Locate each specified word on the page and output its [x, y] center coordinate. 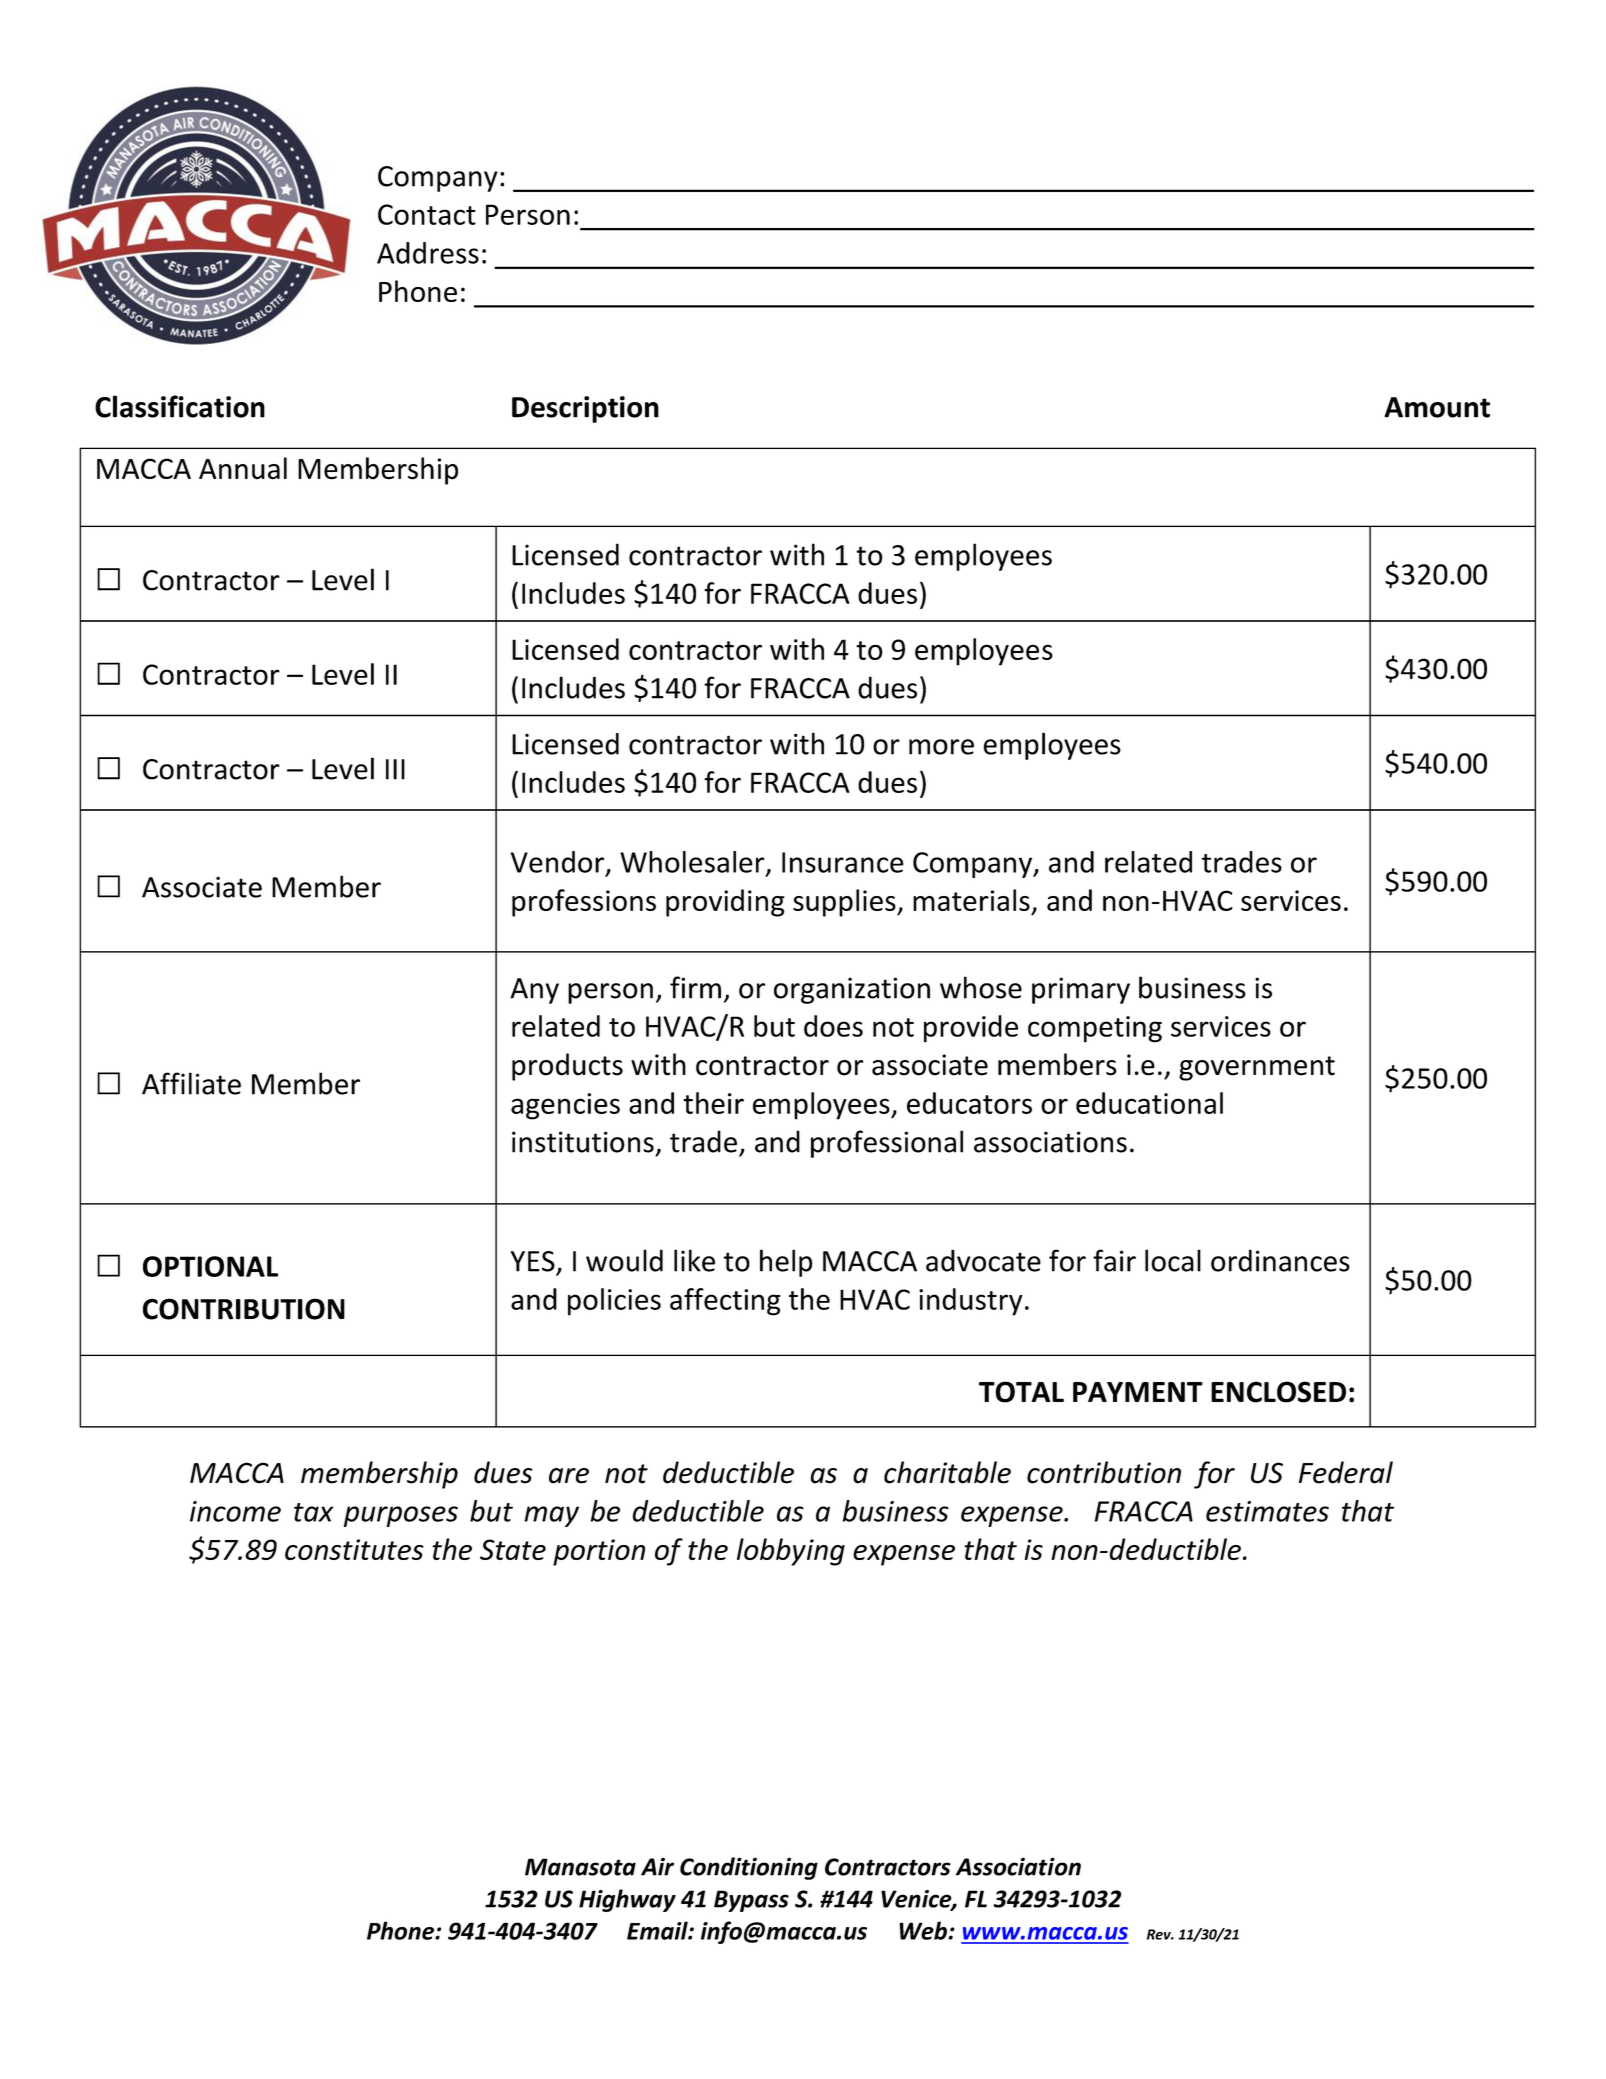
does [833, 1026]
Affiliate [191, 1083]
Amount [1437, 407]
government [1257, 1068]
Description [585, 409]
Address [428, 253]
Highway [627, 1900]
